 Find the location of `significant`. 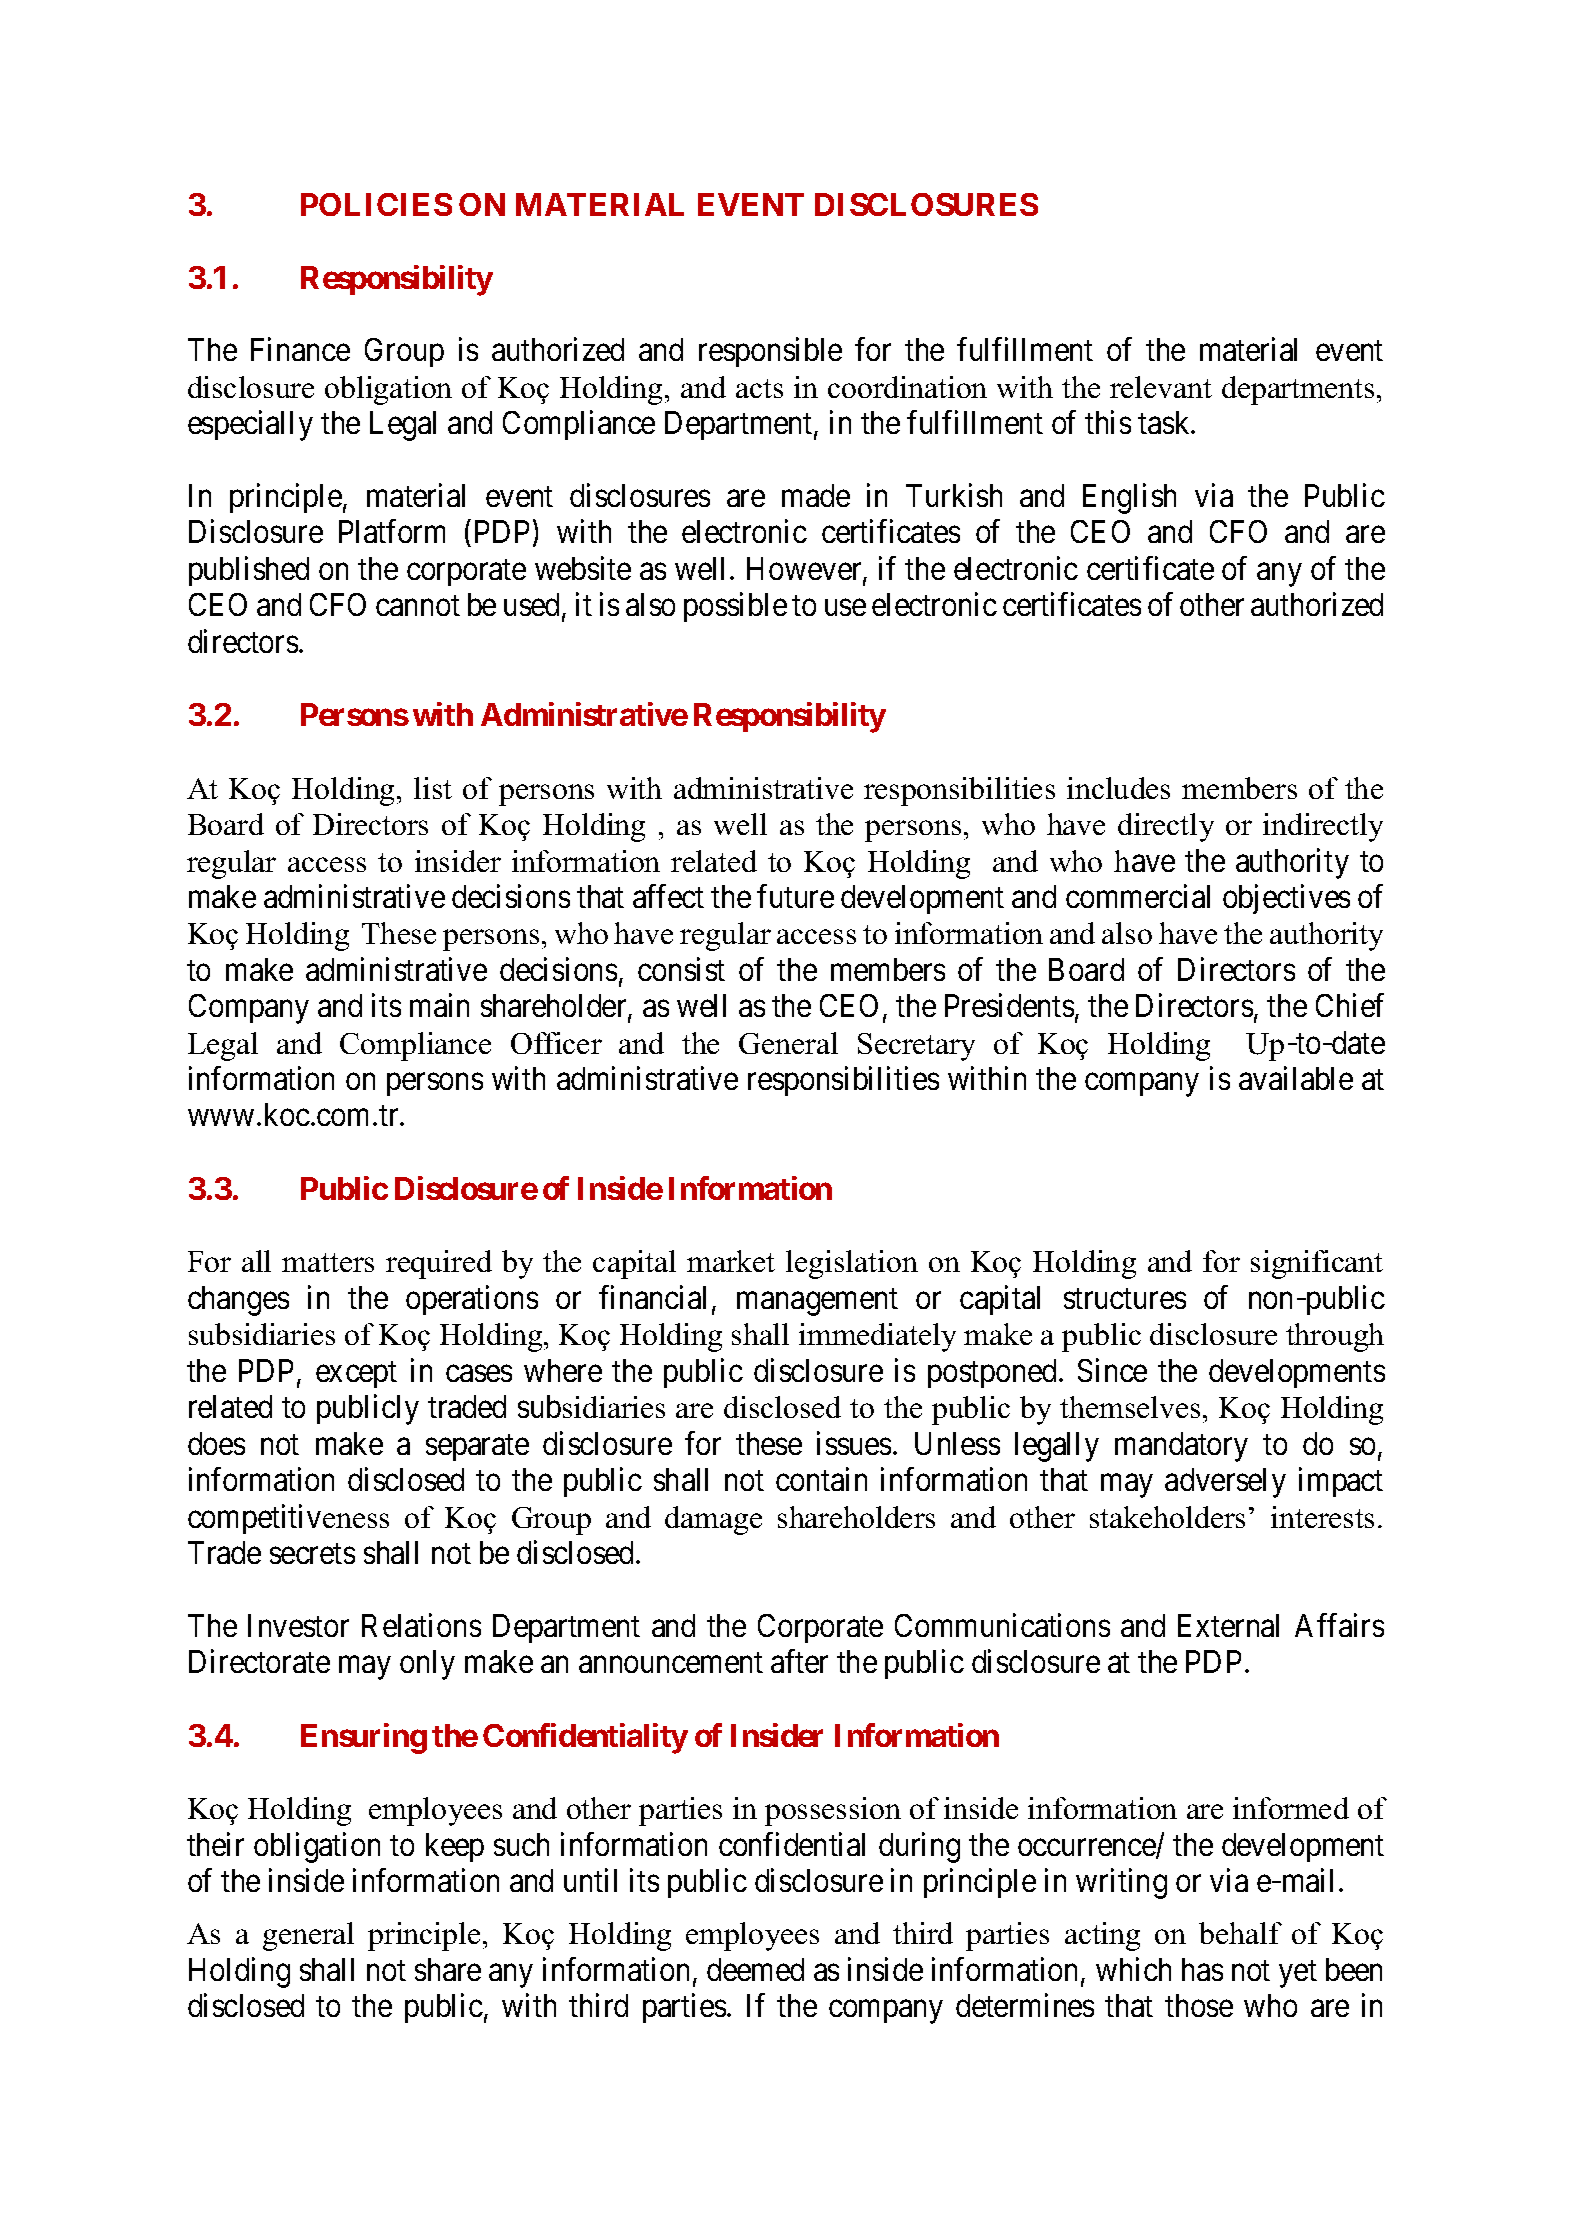

significant is located at coordinates (1317, 1264).
